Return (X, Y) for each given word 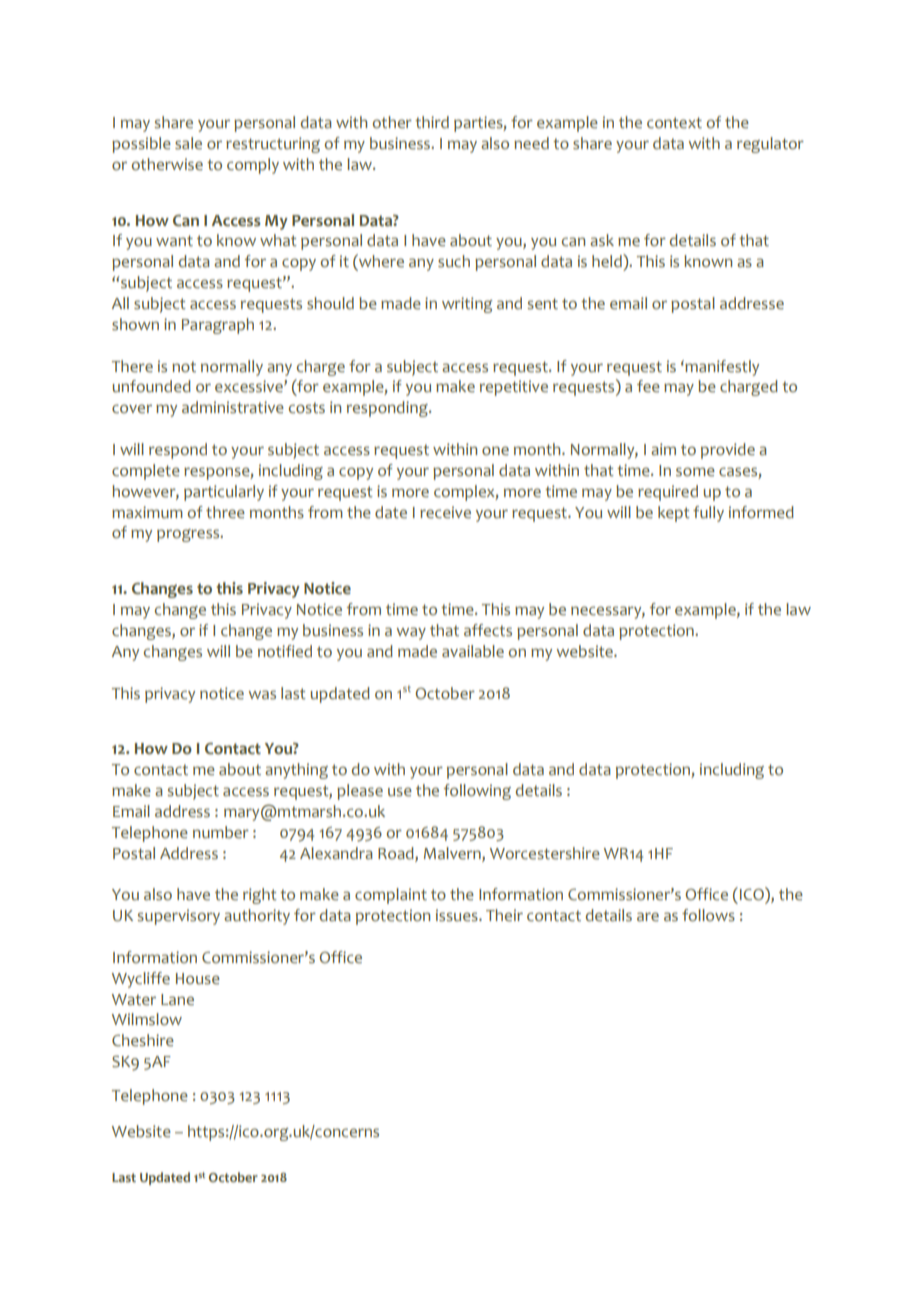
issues (458, 915)
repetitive (514, 388)
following (477, 792)
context (674, 123)
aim (663, 449)
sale (188, 143)
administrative (233, 407)
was (262, 695)
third (432, 122)
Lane (177, 1000)
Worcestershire (545, 853)
